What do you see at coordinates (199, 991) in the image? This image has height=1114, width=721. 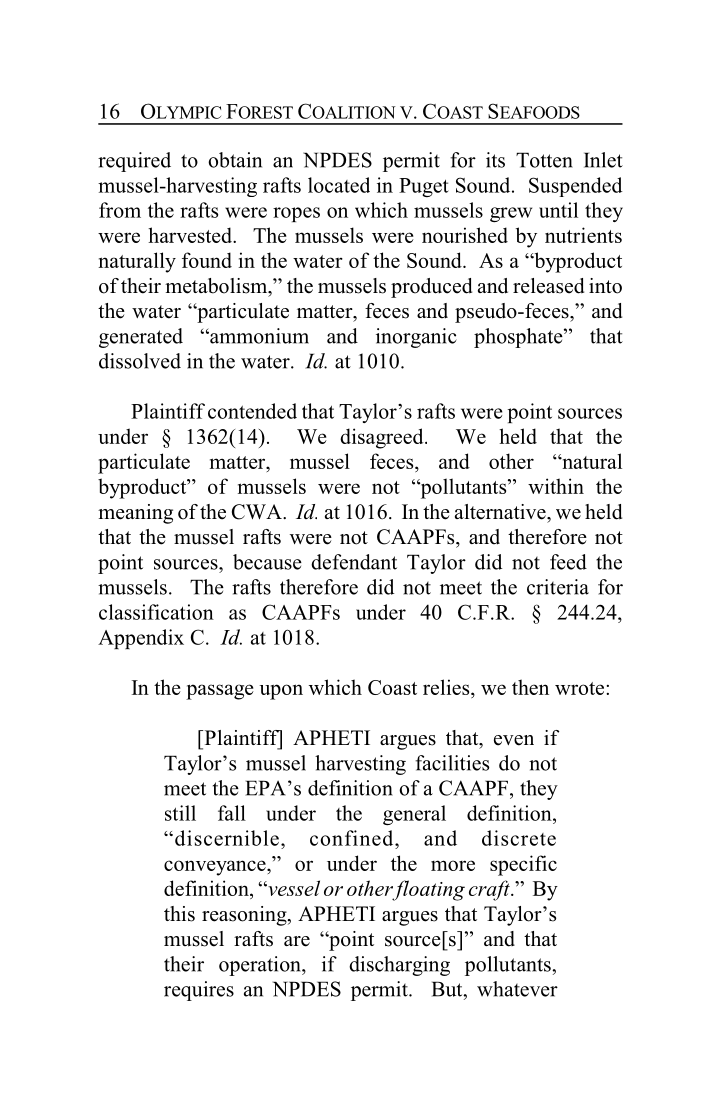 I see `requires` at bounding box center [199, 991].
